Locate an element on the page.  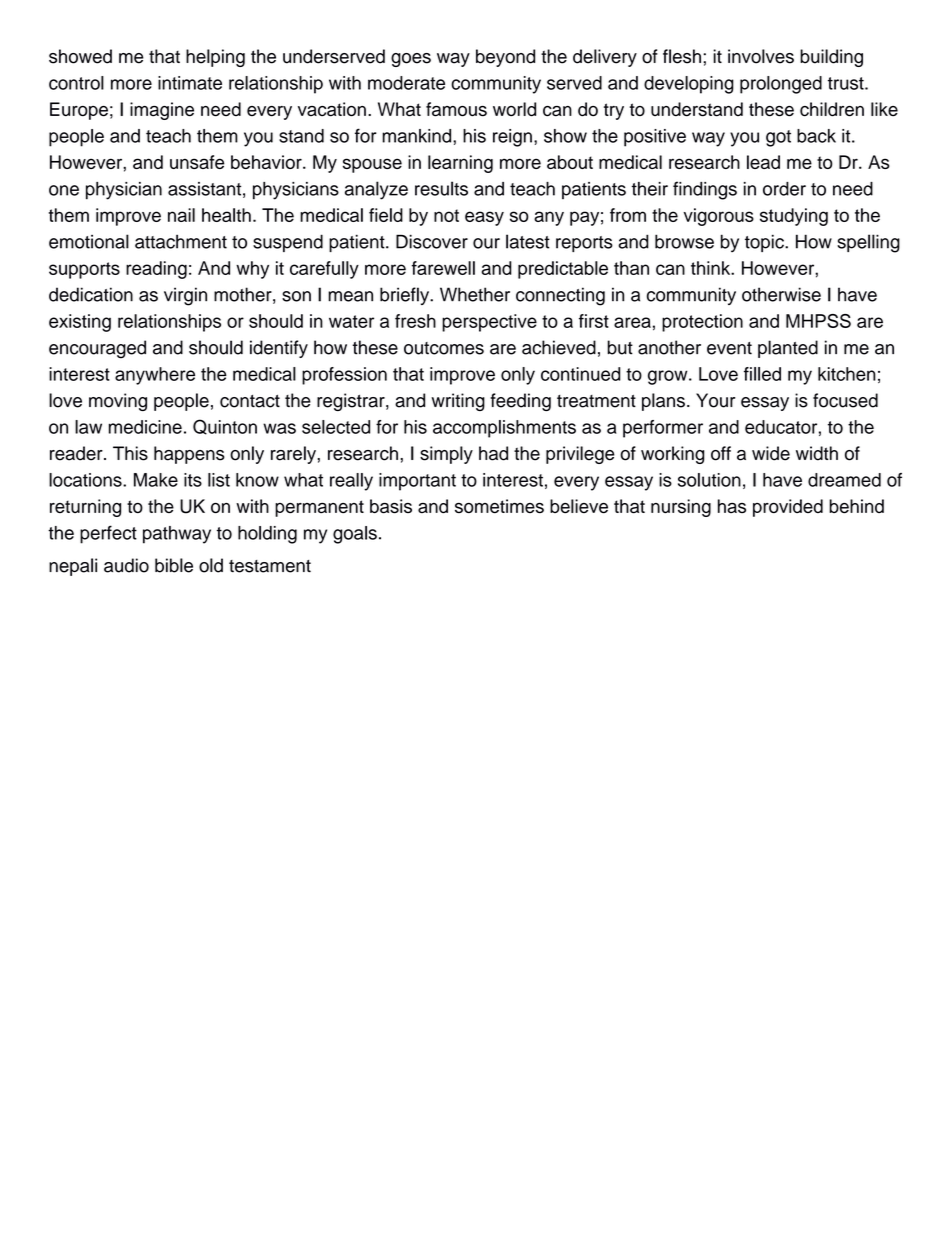
bible is located at coordinates (174, 565).
